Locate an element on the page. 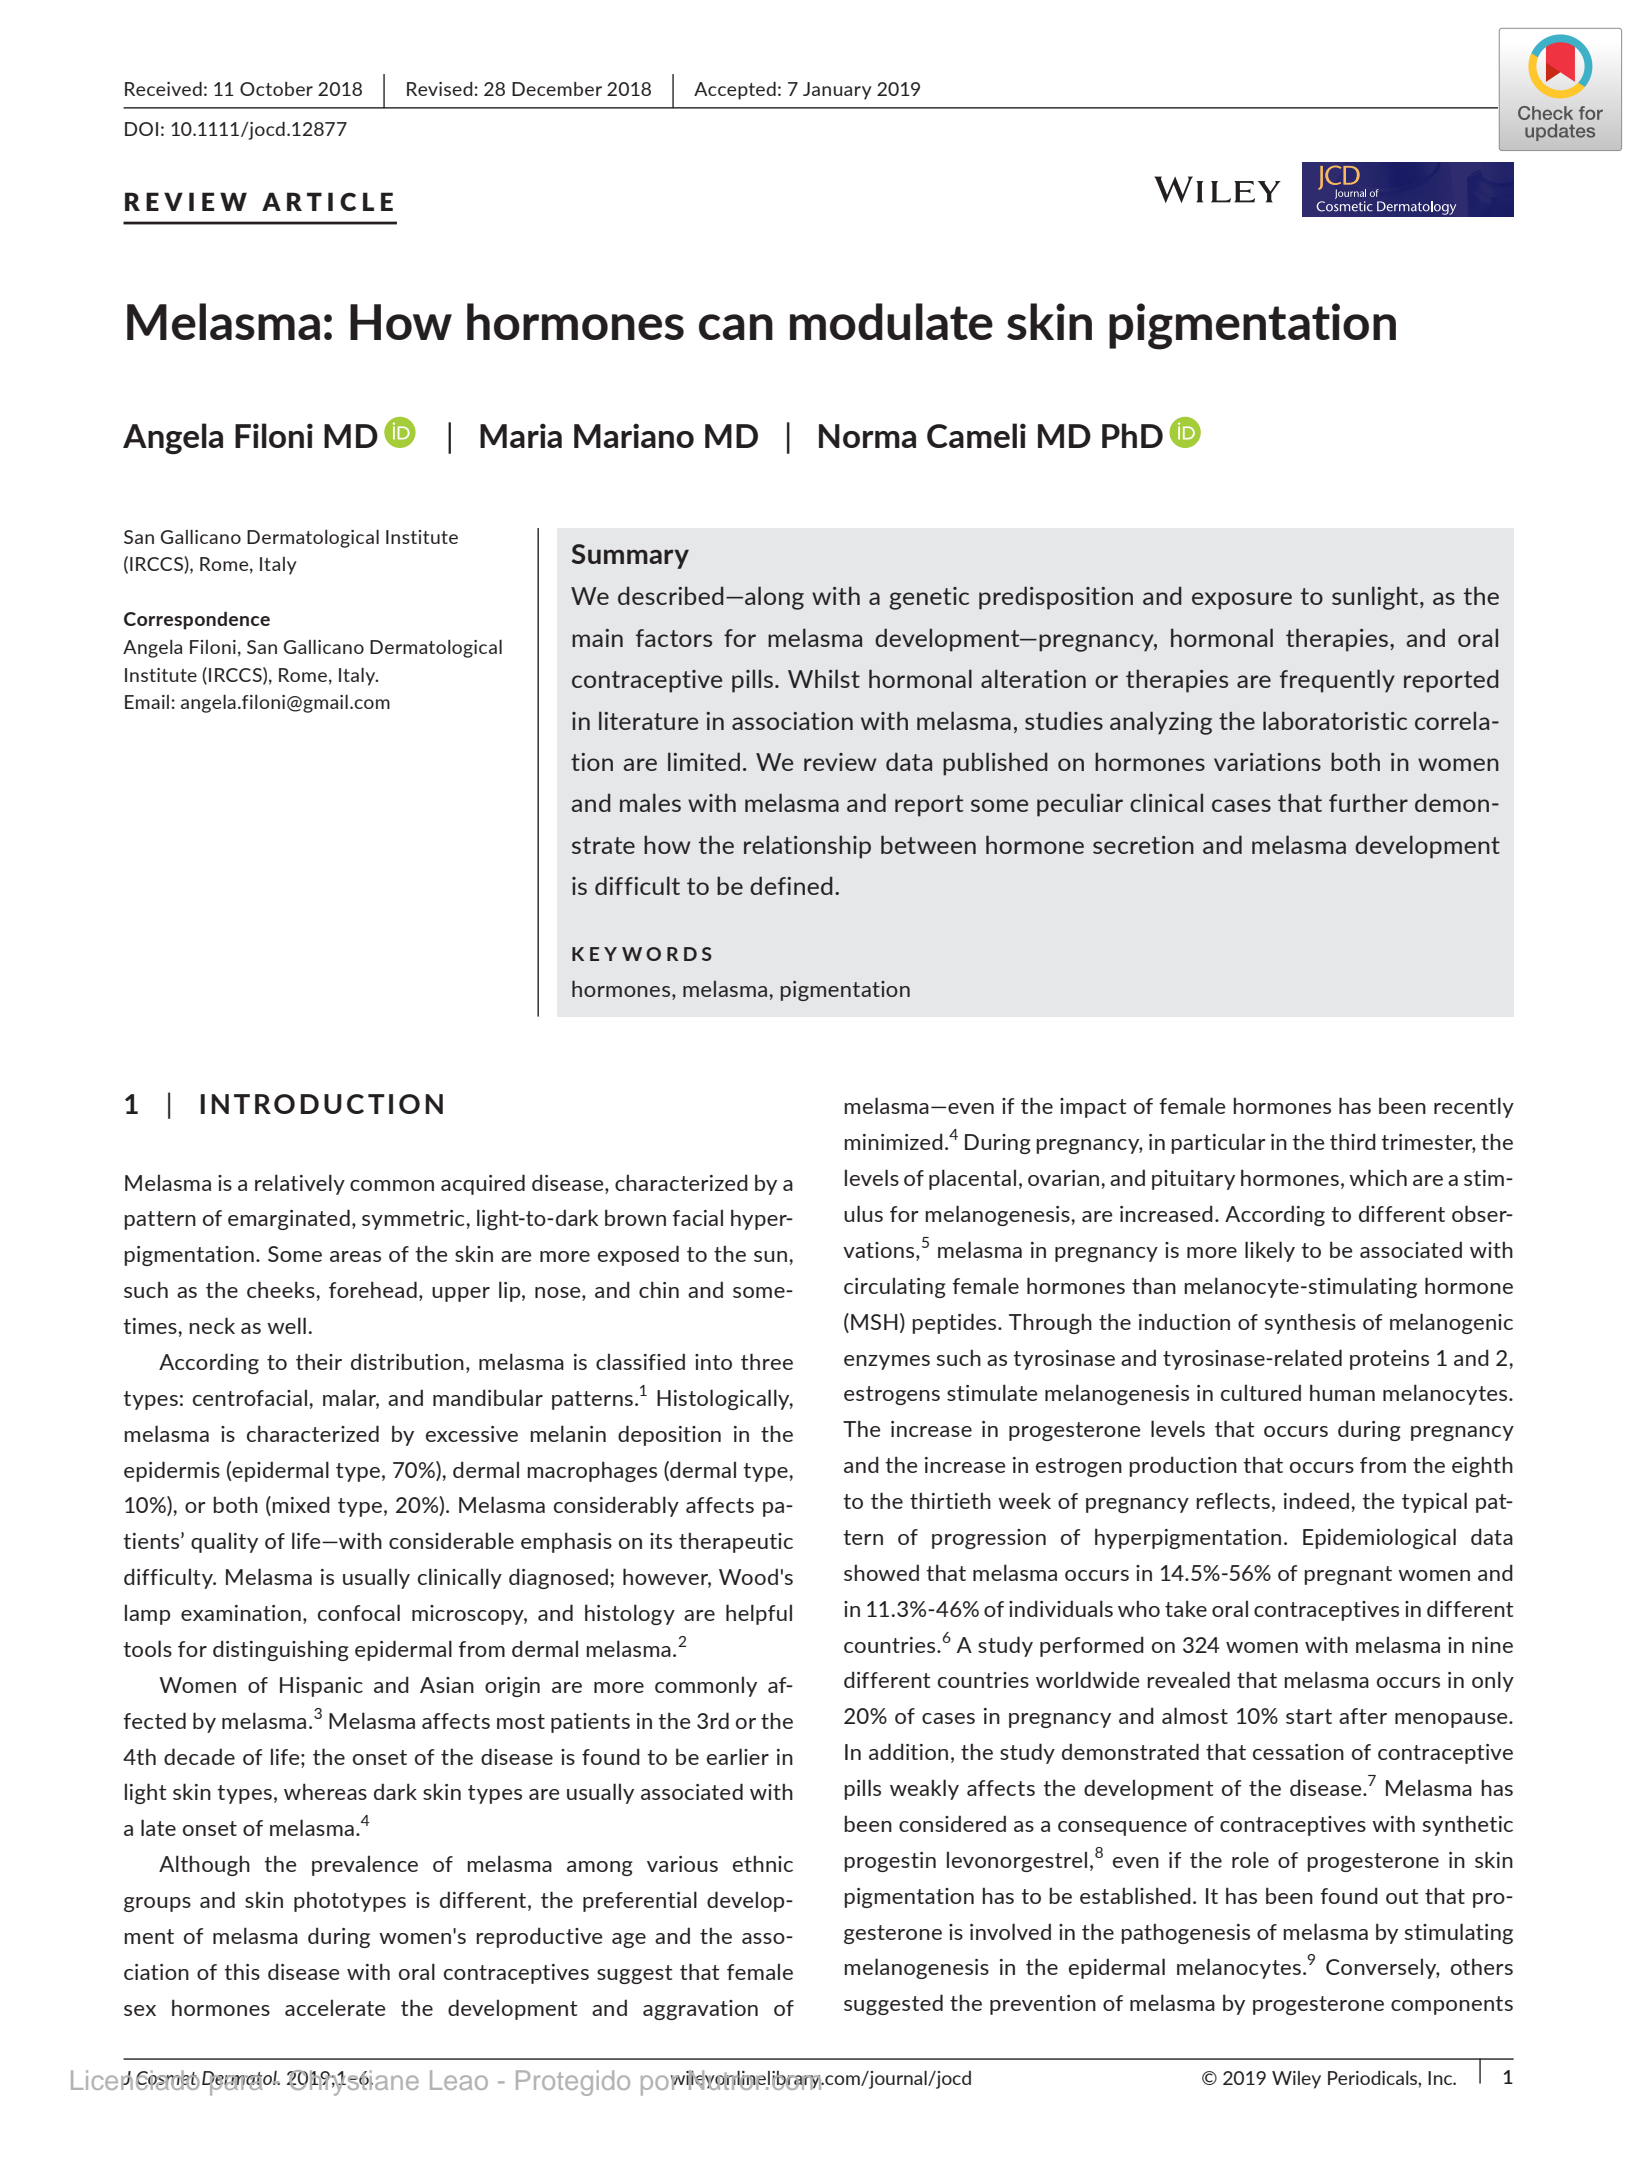 The width and height of the image is (1642, 2159). KEYWORDS is located at coordinates (642, 954).
